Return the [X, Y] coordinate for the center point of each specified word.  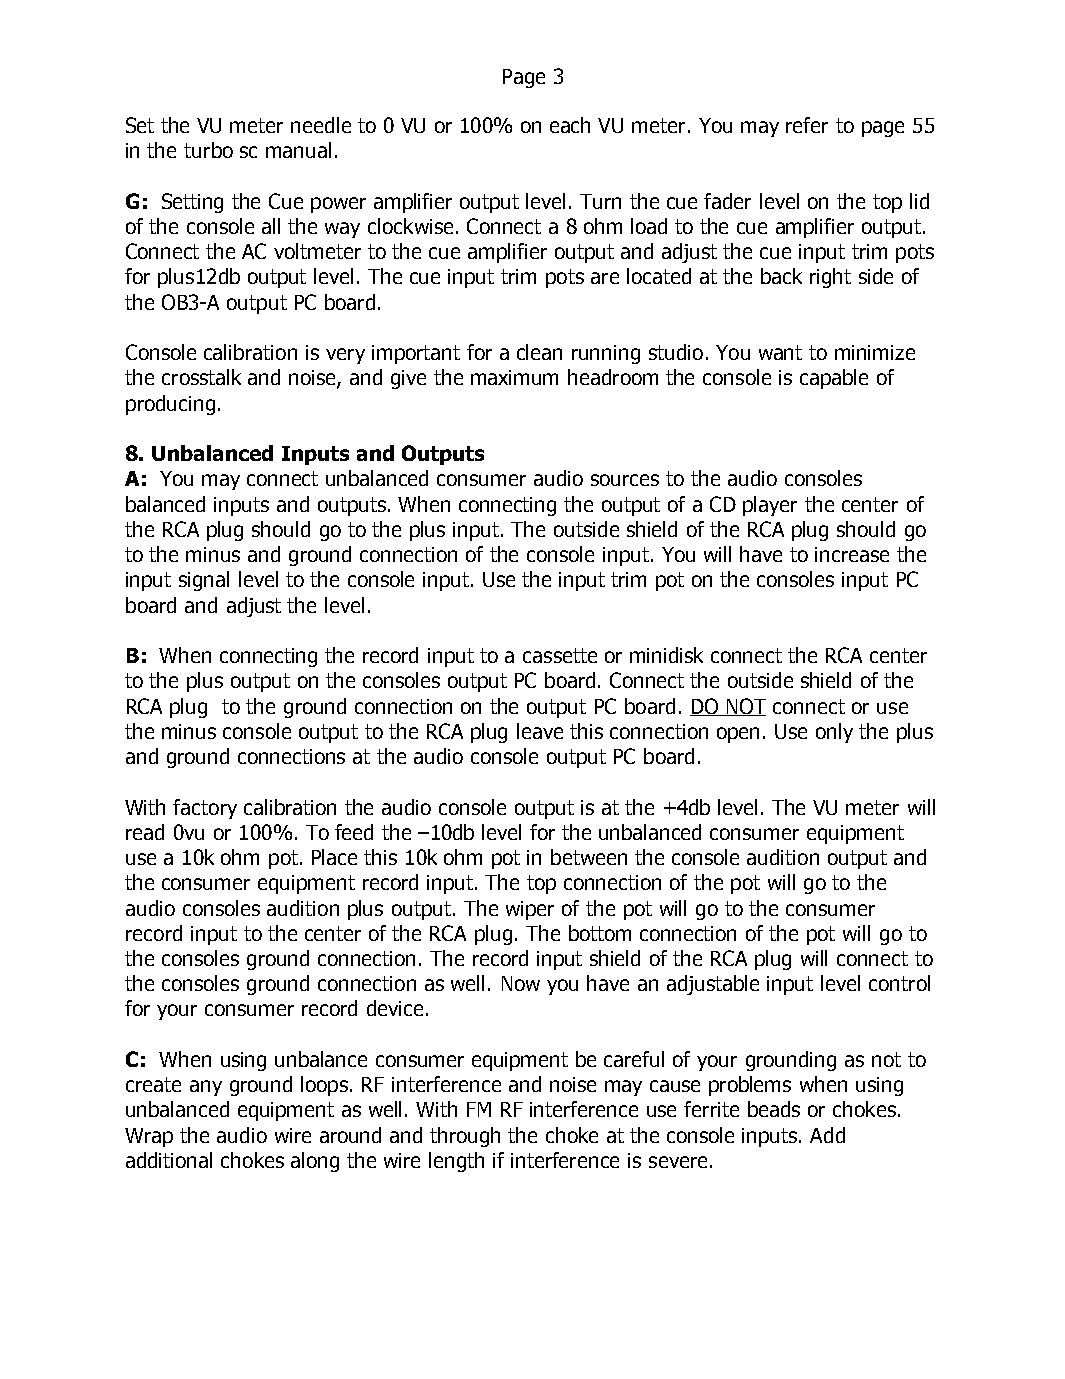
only [834, 733]
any [206, 1088]
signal [204, 581]
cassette [560, 655]
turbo [208, 150]
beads [774, 1109]
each [570, 125]
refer [807, 125]
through [465, 1137]
